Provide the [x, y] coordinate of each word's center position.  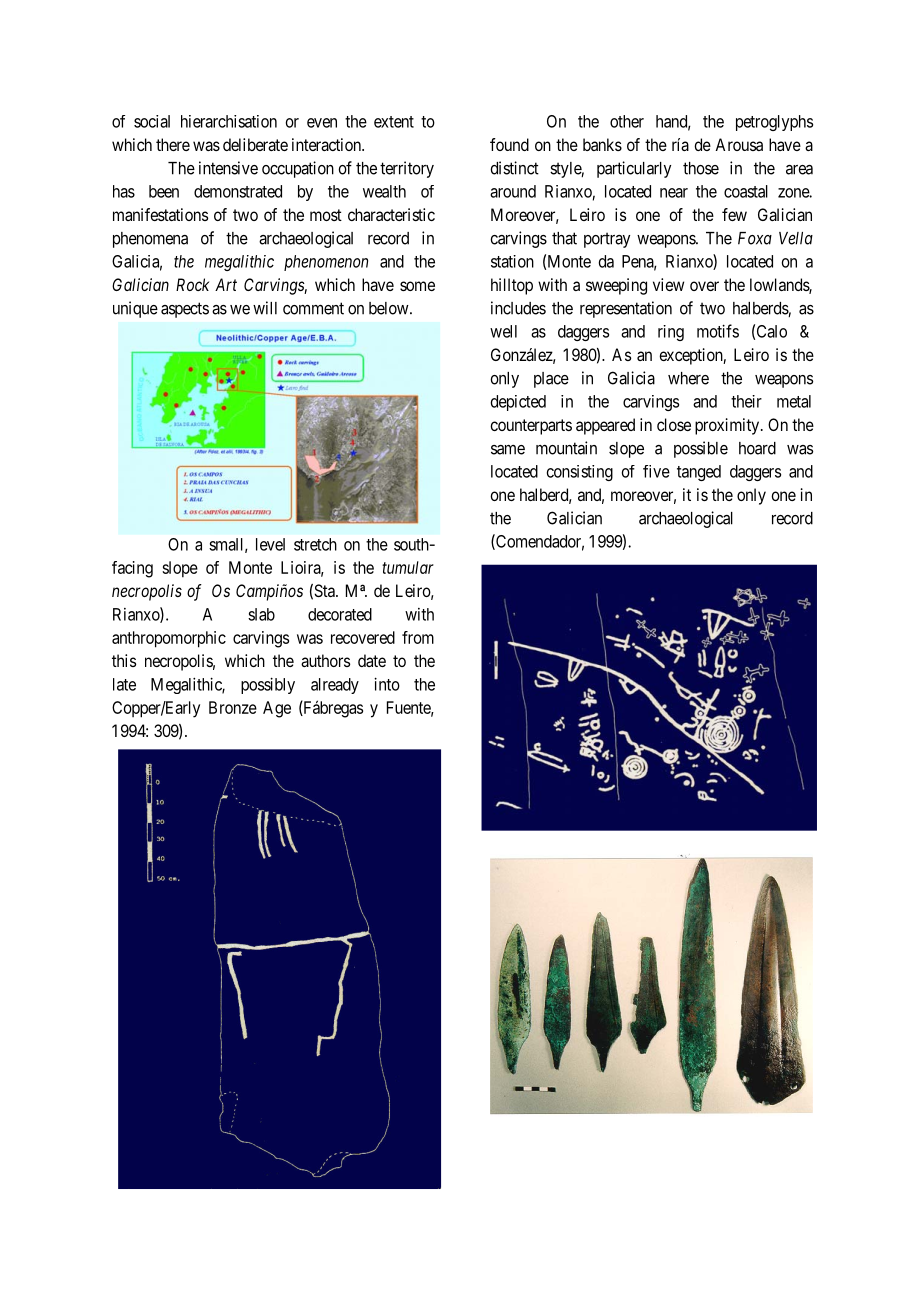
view [668, 284]
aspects [185, 310]
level [270, 544]
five [656, 471]
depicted [518, 403]
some [417, 286]
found [509, 144]
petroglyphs [774, 123]
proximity [728, 426]
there [173, 144]
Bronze [233, 707]
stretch [315, 544]
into [387, 684]
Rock [192, 284]
